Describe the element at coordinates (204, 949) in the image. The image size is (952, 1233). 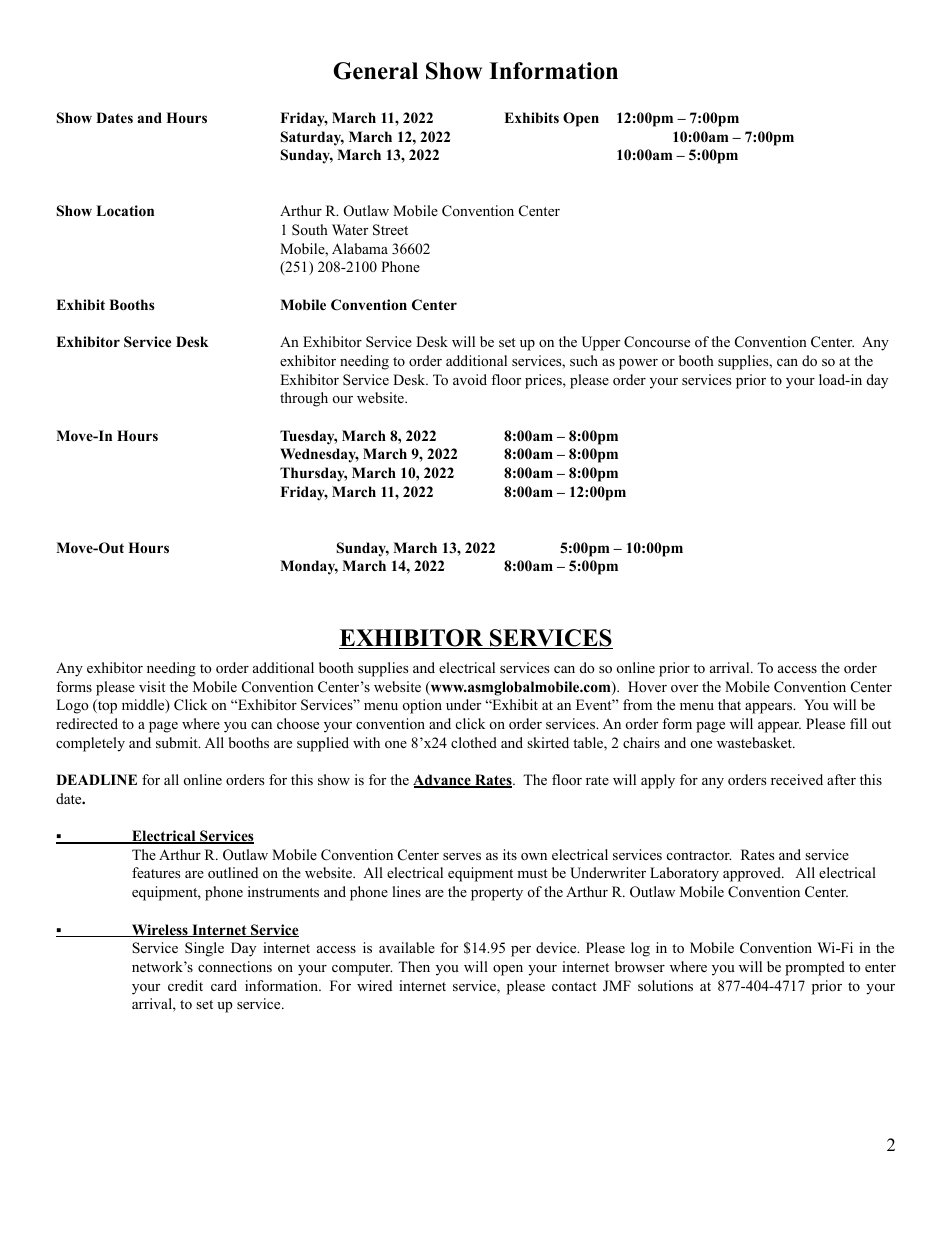
I see `Single` at that location.
